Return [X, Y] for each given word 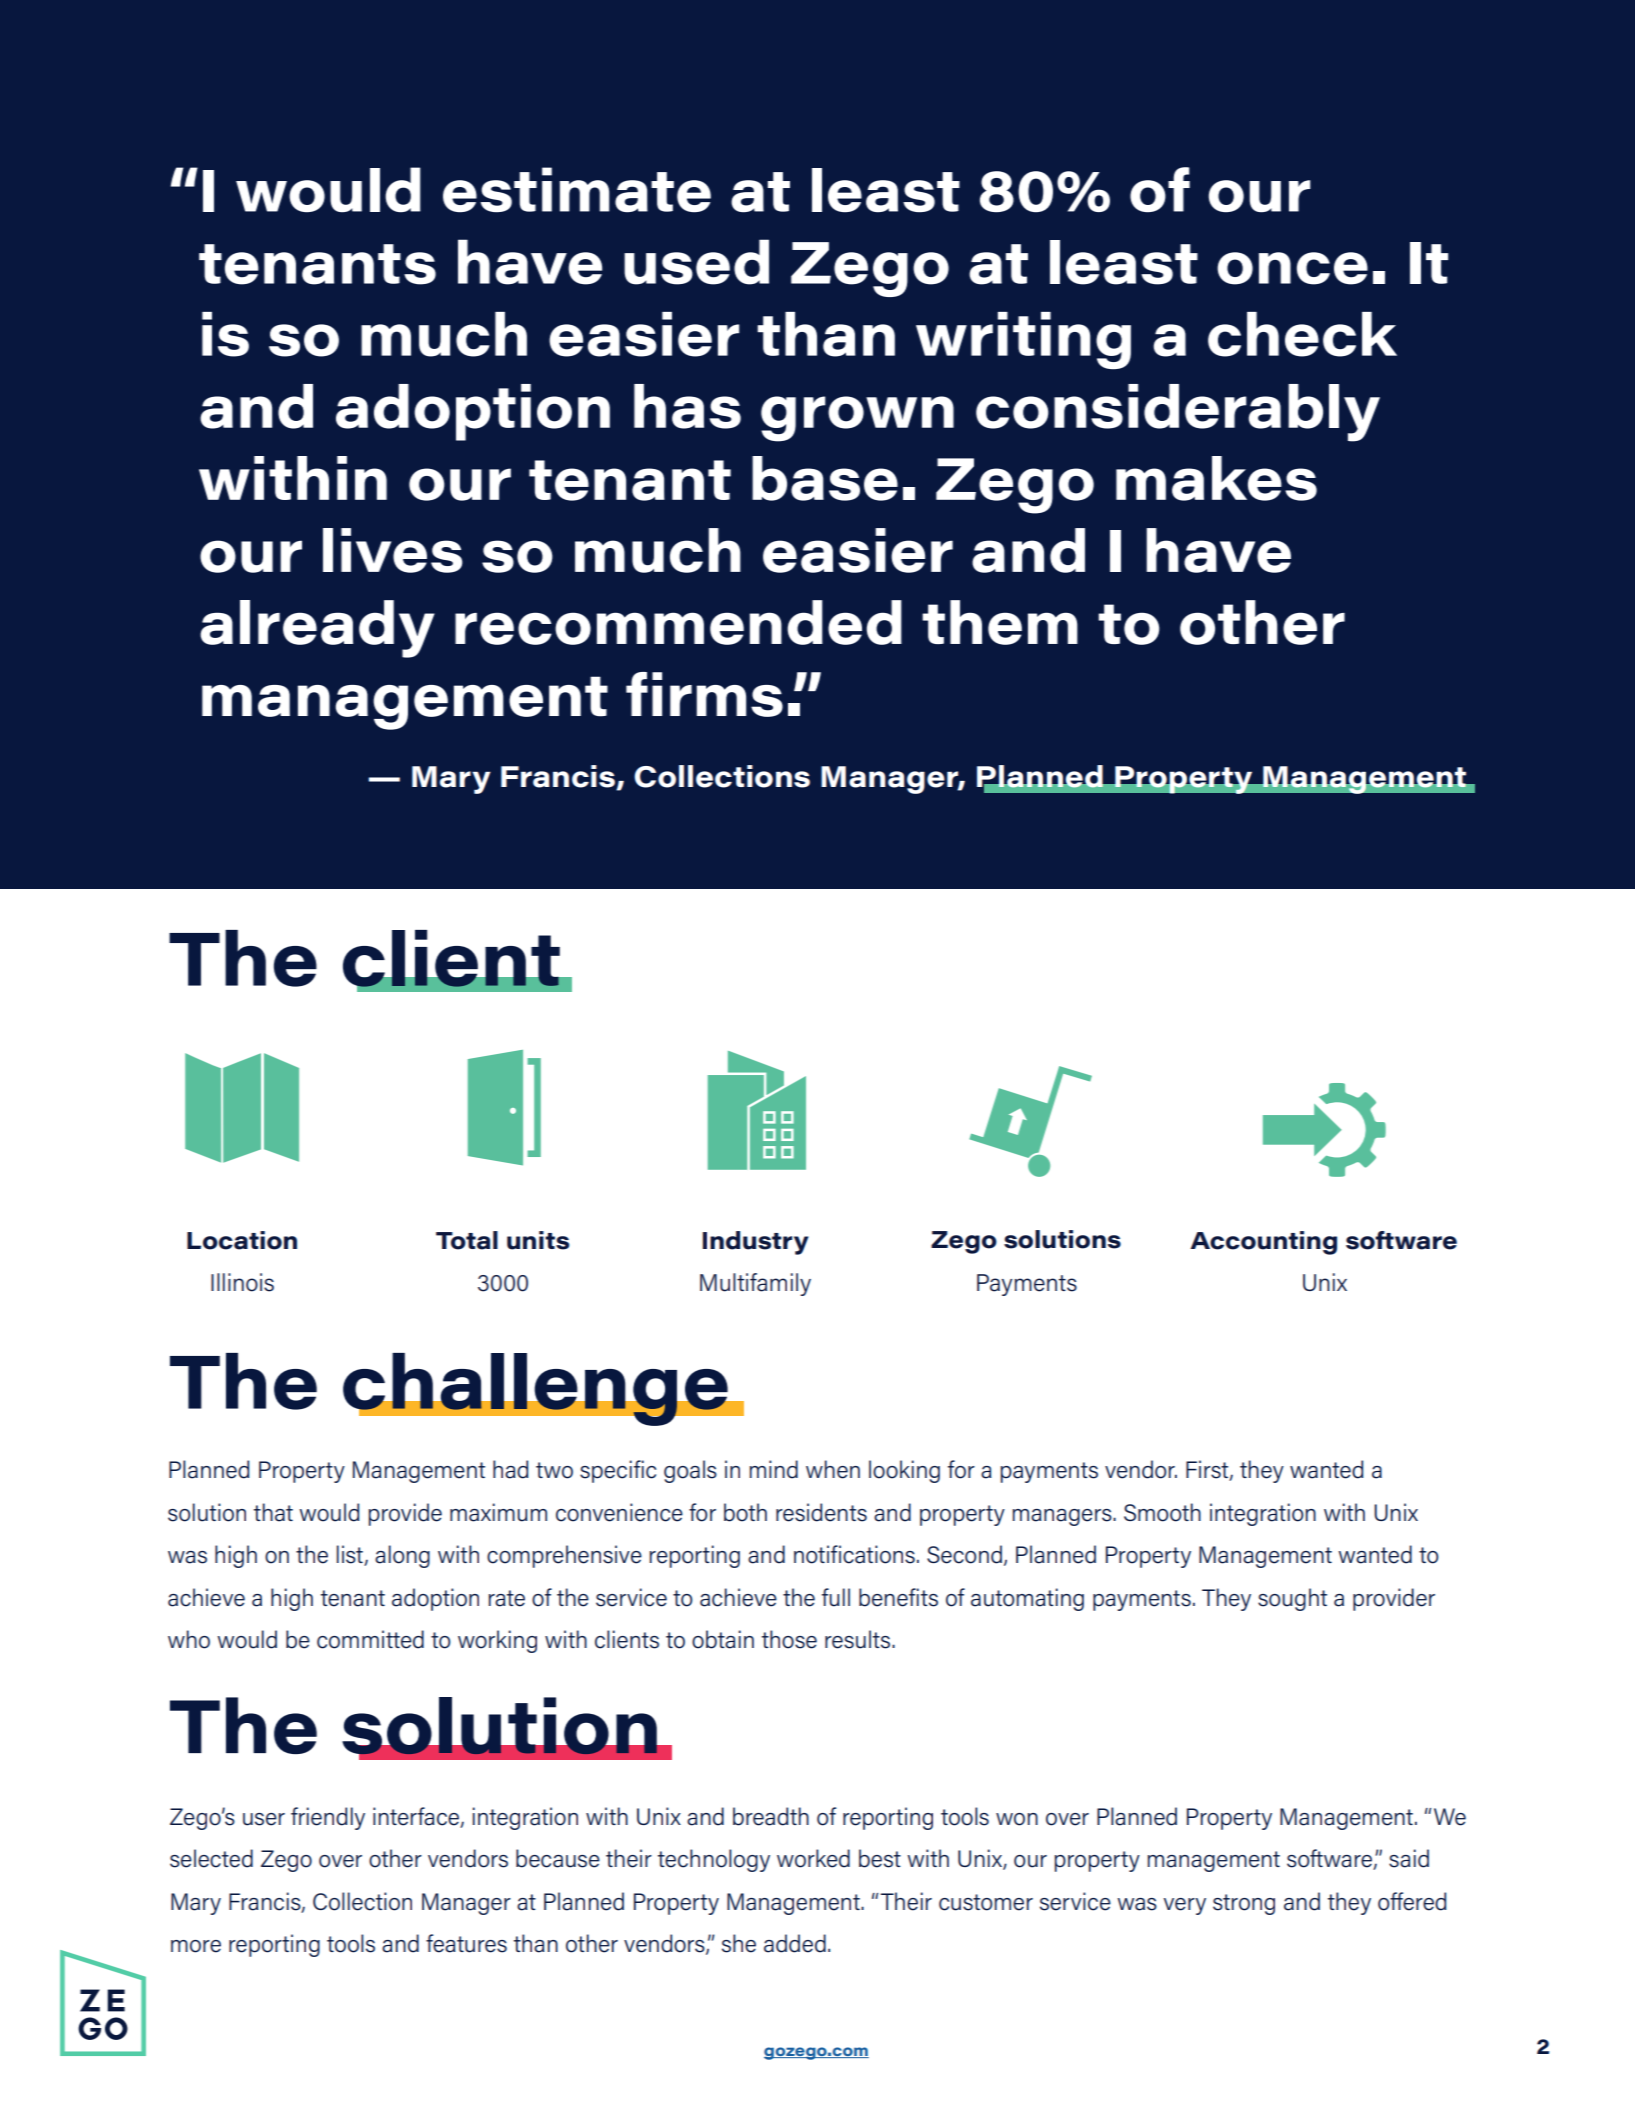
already [317, 629]
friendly [328, 1818]
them [1000, 622]
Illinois [242, 1282]
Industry [756, 1243]
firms [704, 694]
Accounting [1263, 1243]
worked [813, 1858]
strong [1244, 1904]
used [696, 262]
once [1292, 268]
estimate [577, 190]
